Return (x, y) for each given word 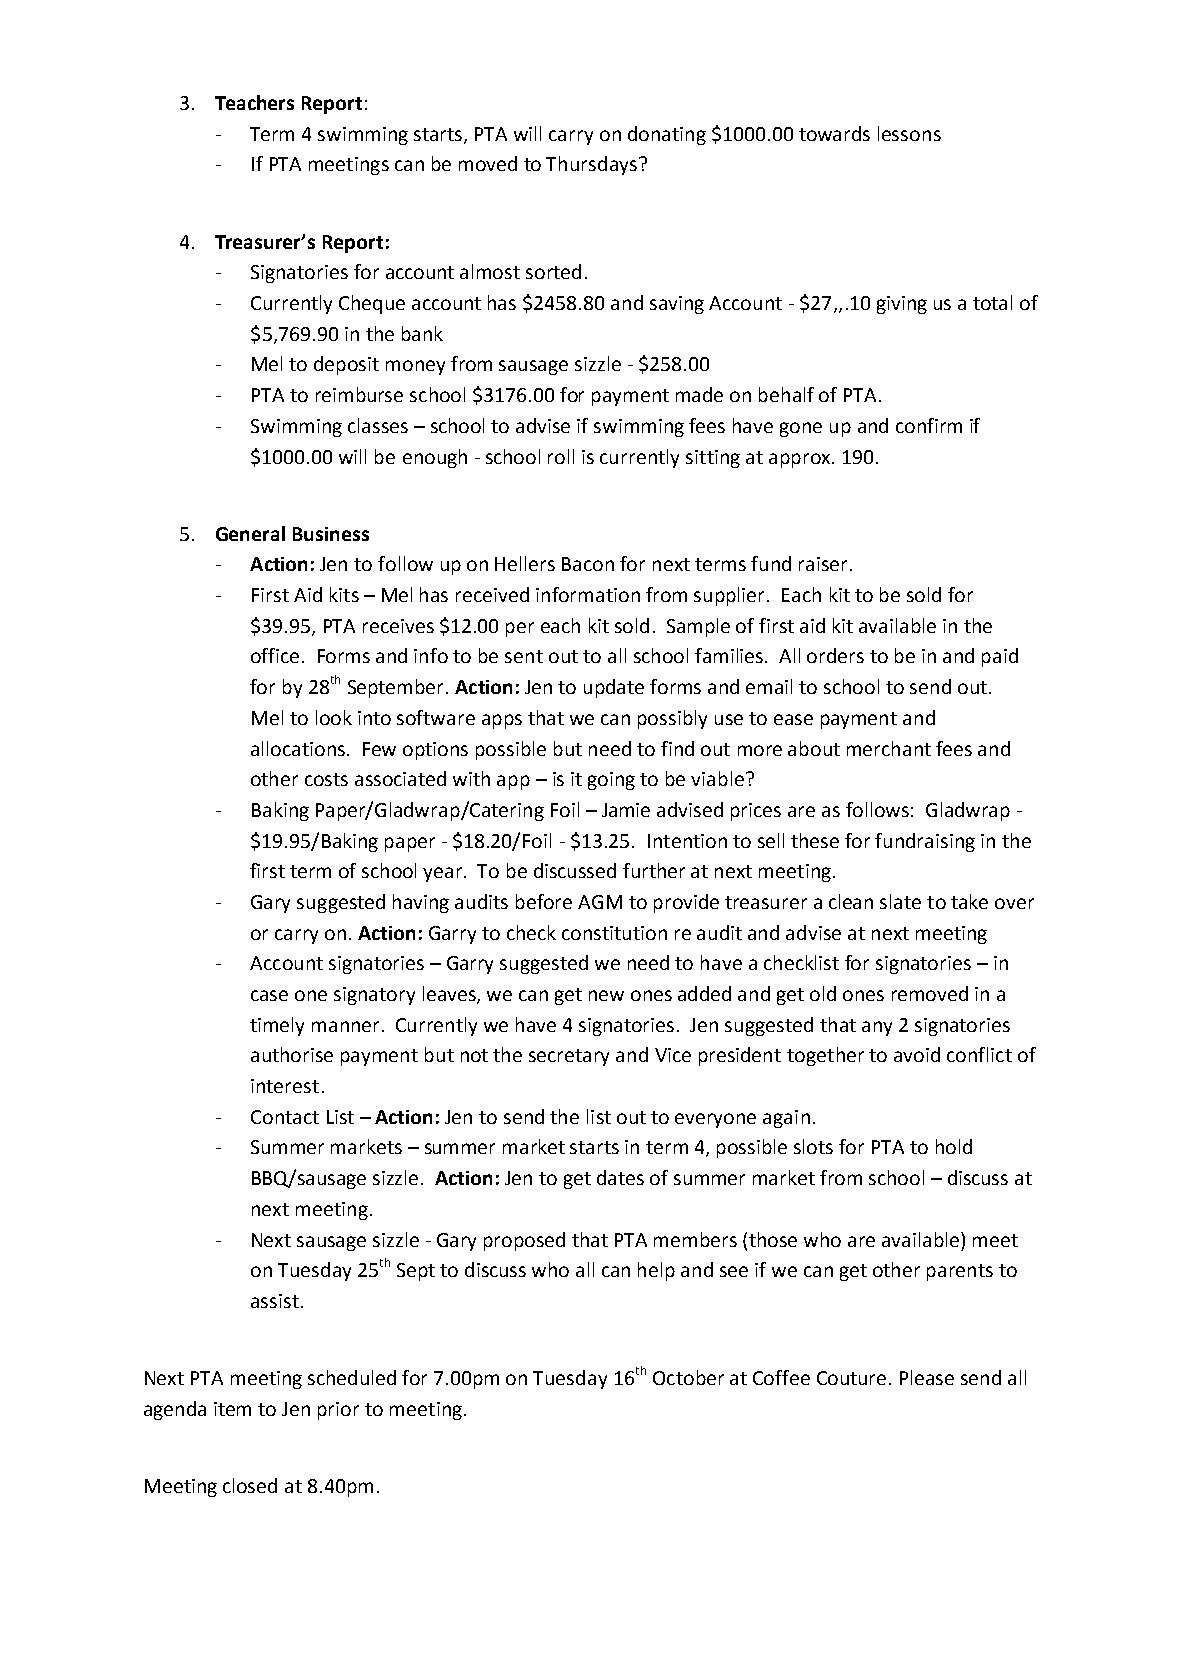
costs (326, 779)
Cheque (372, 304)
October (688, 1377)
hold (954, 1146)
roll (561, 456)
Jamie (626, 810)
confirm (929, 425)
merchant (889, 748)
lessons (909, 133)
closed (250, 1485)
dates (620, 1177)
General (250, 533)
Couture (851, 1378)
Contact (285, 1117)
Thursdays (591, 165)
